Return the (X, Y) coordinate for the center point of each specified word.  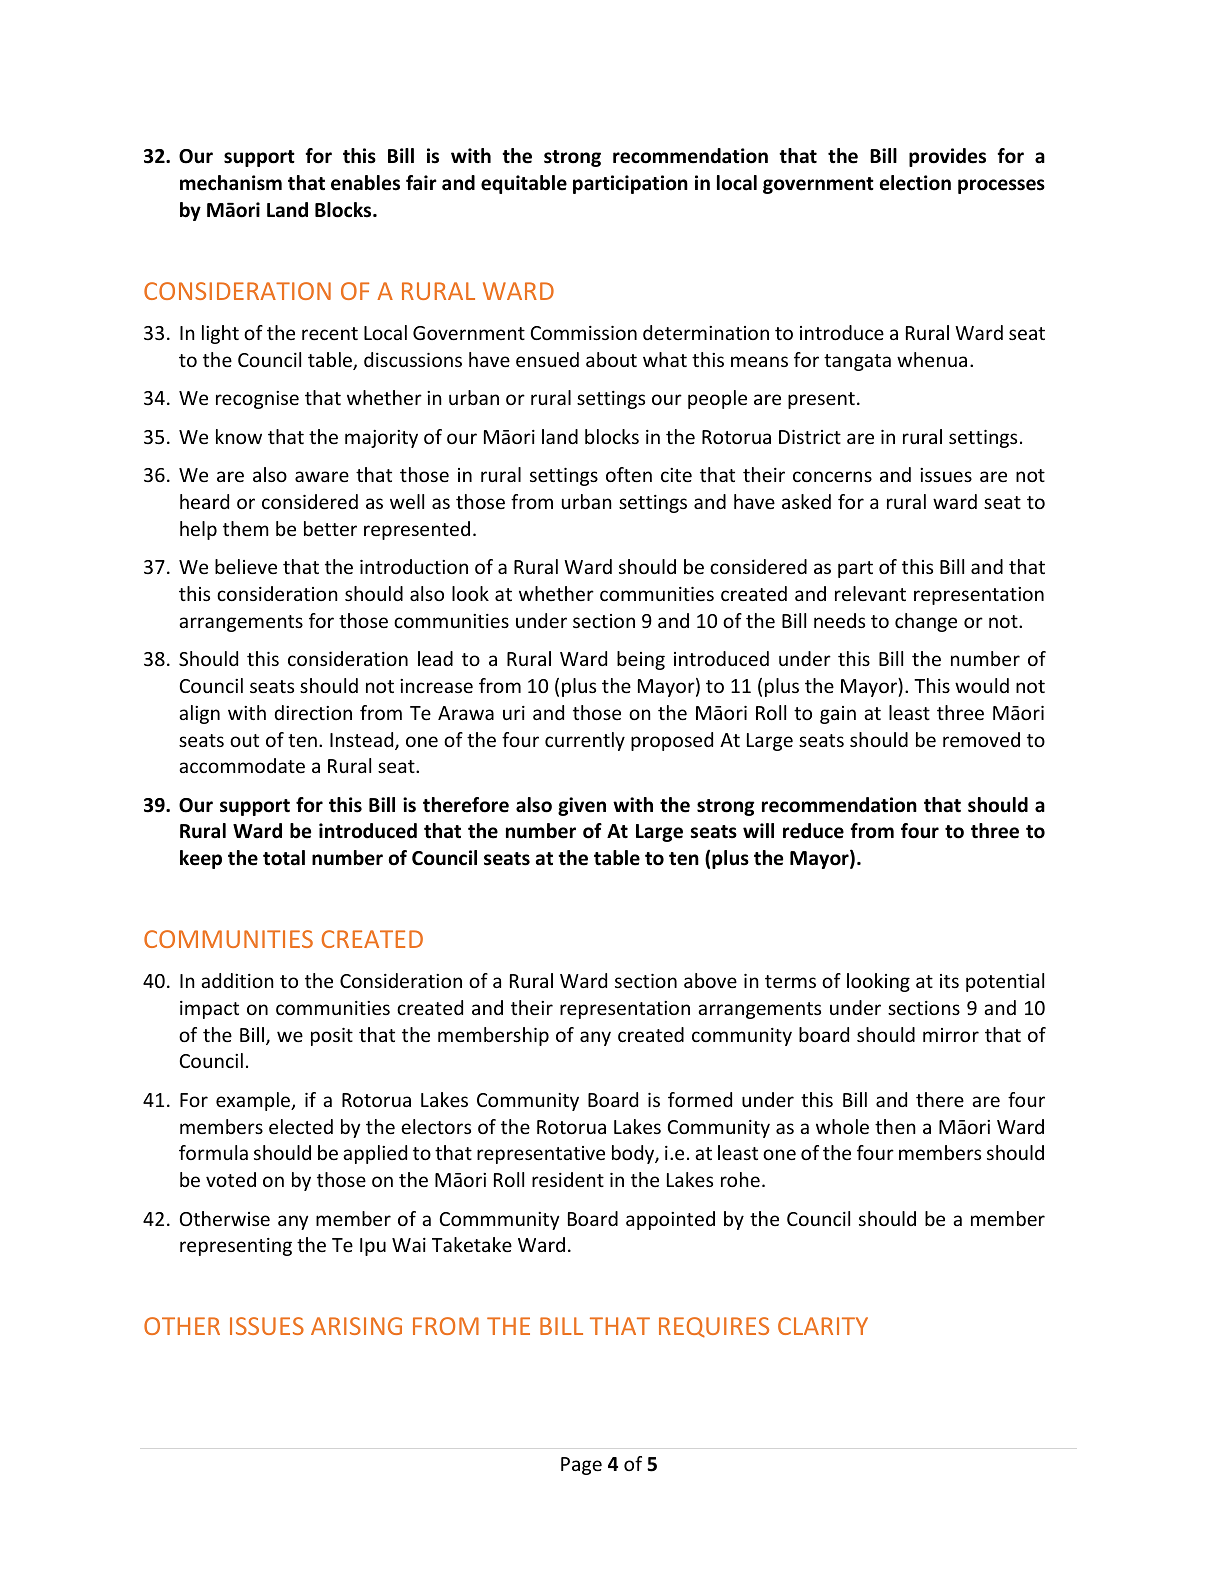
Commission (584, 333)
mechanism (231, 183)
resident (568, 1179)
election (915, 183)
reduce (813, 831)
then (895, 1126)
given (582, 806)
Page (581, 1466)
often (629, 474)
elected (301, 1126)
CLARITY (823, 1326)
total (284, 858)
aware (322, 476)
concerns (832, 476)
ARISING (356, 1326)
